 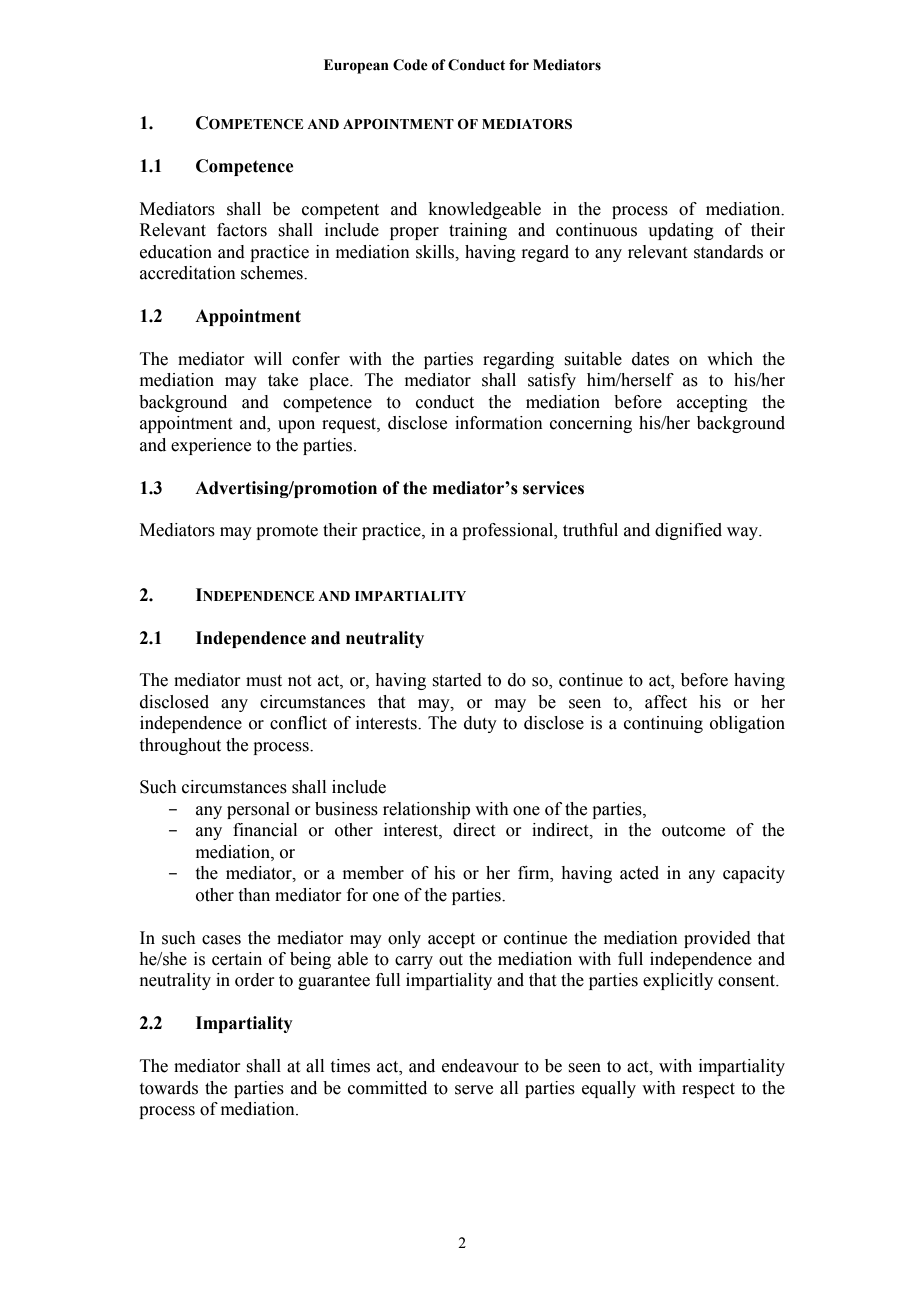 What do you see at coordinates (264, 681) in the image?
I see `must` at bounding box center [264, 681].
